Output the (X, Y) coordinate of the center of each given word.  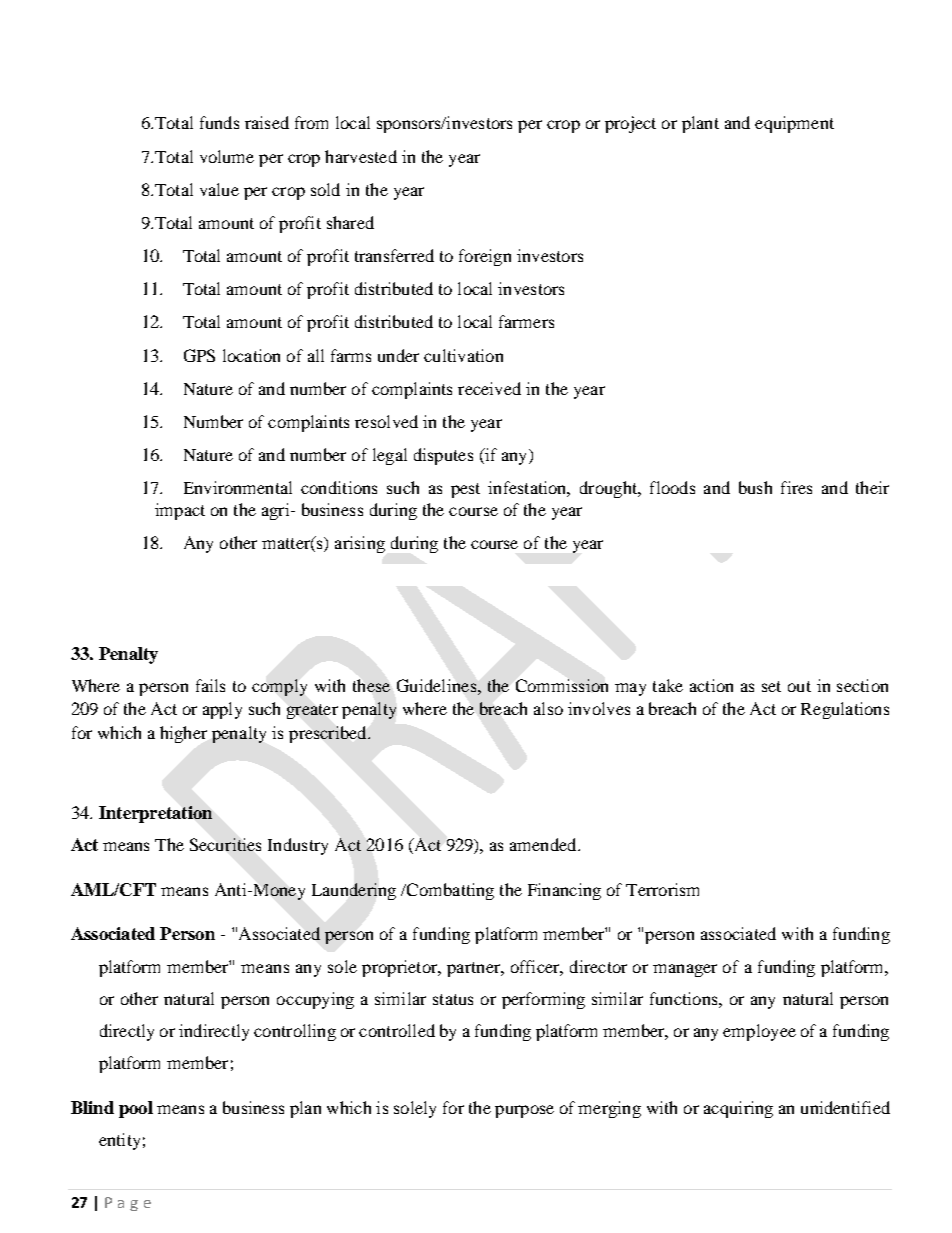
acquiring (738, 1109)
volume (227, 156)
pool (136, 1109)
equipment (794, 124)
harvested (361, 156)
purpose (524, 1111)
